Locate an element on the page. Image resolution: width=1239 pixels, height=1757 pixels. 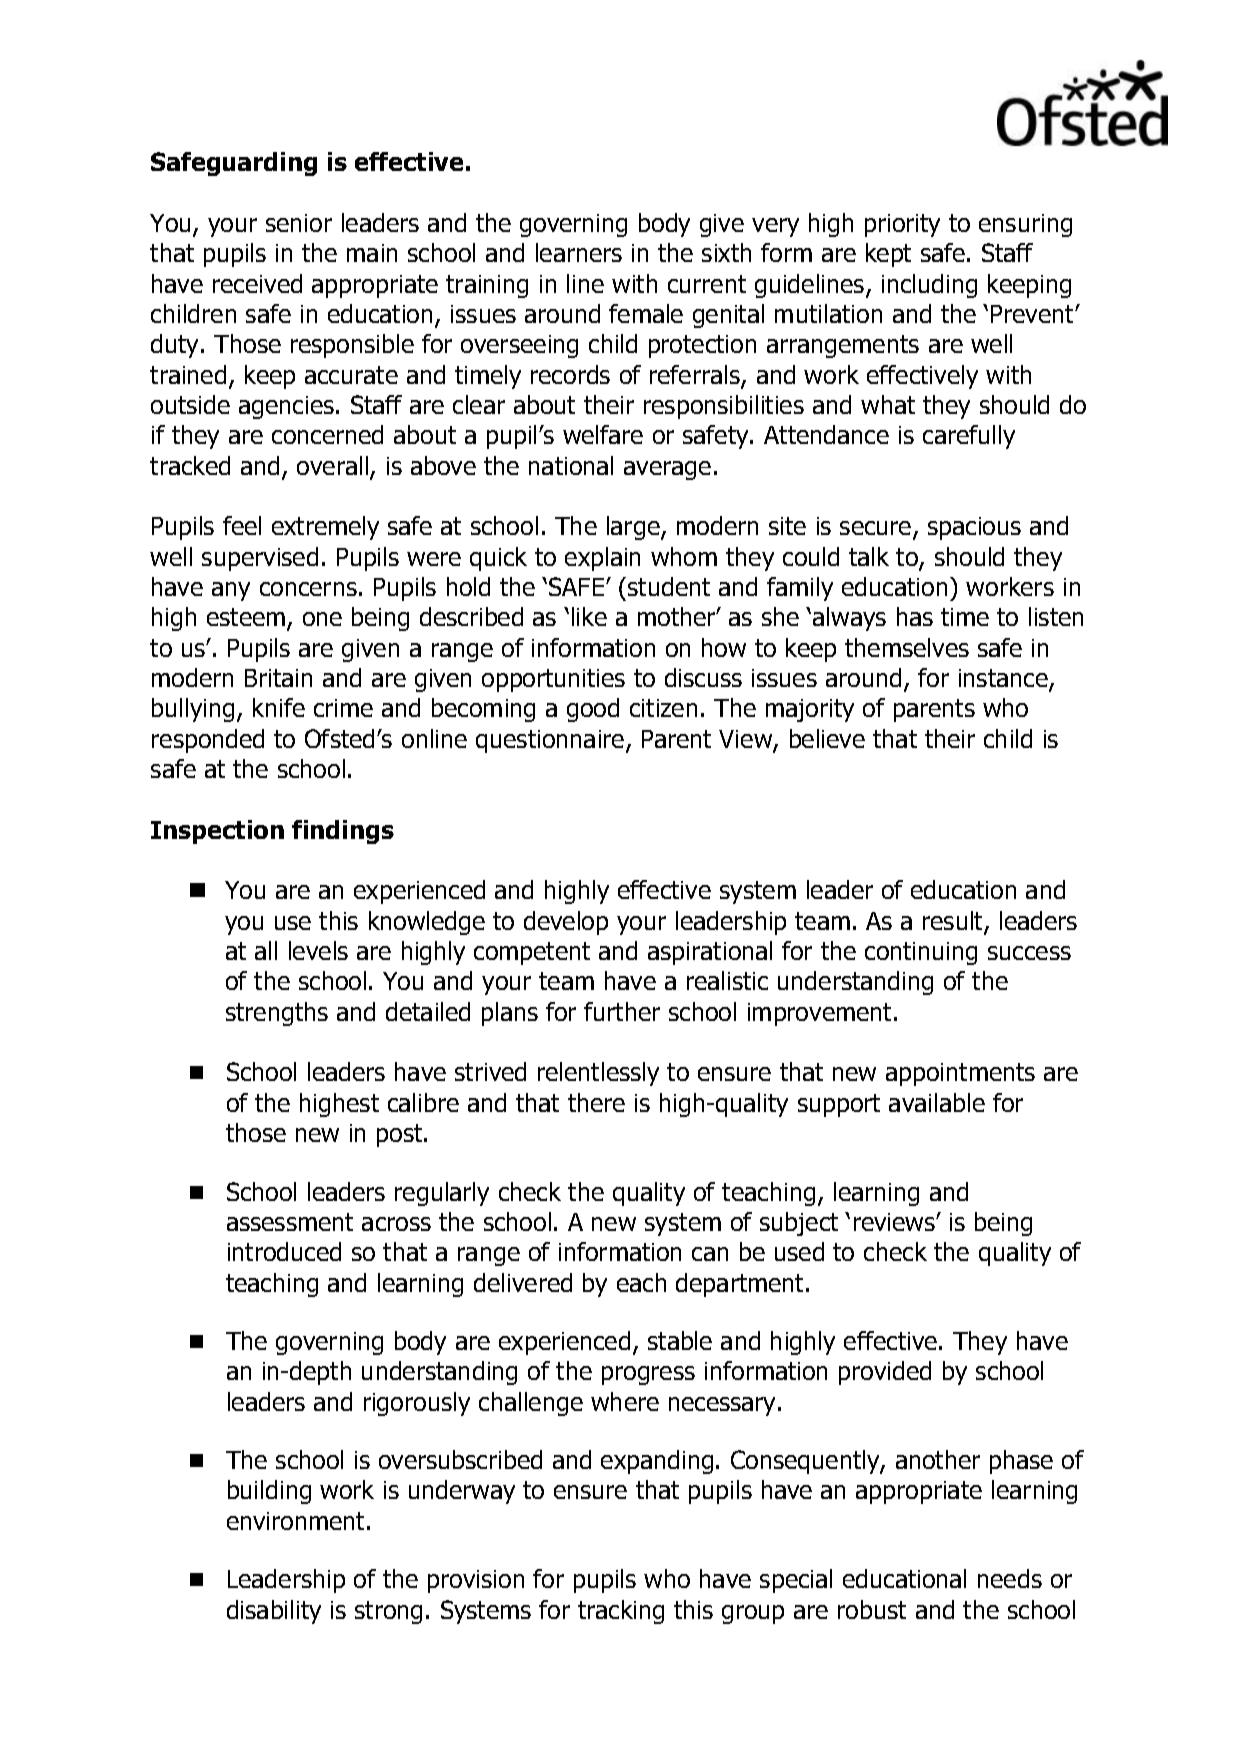
disability is located at coordinates (274, 1612).
